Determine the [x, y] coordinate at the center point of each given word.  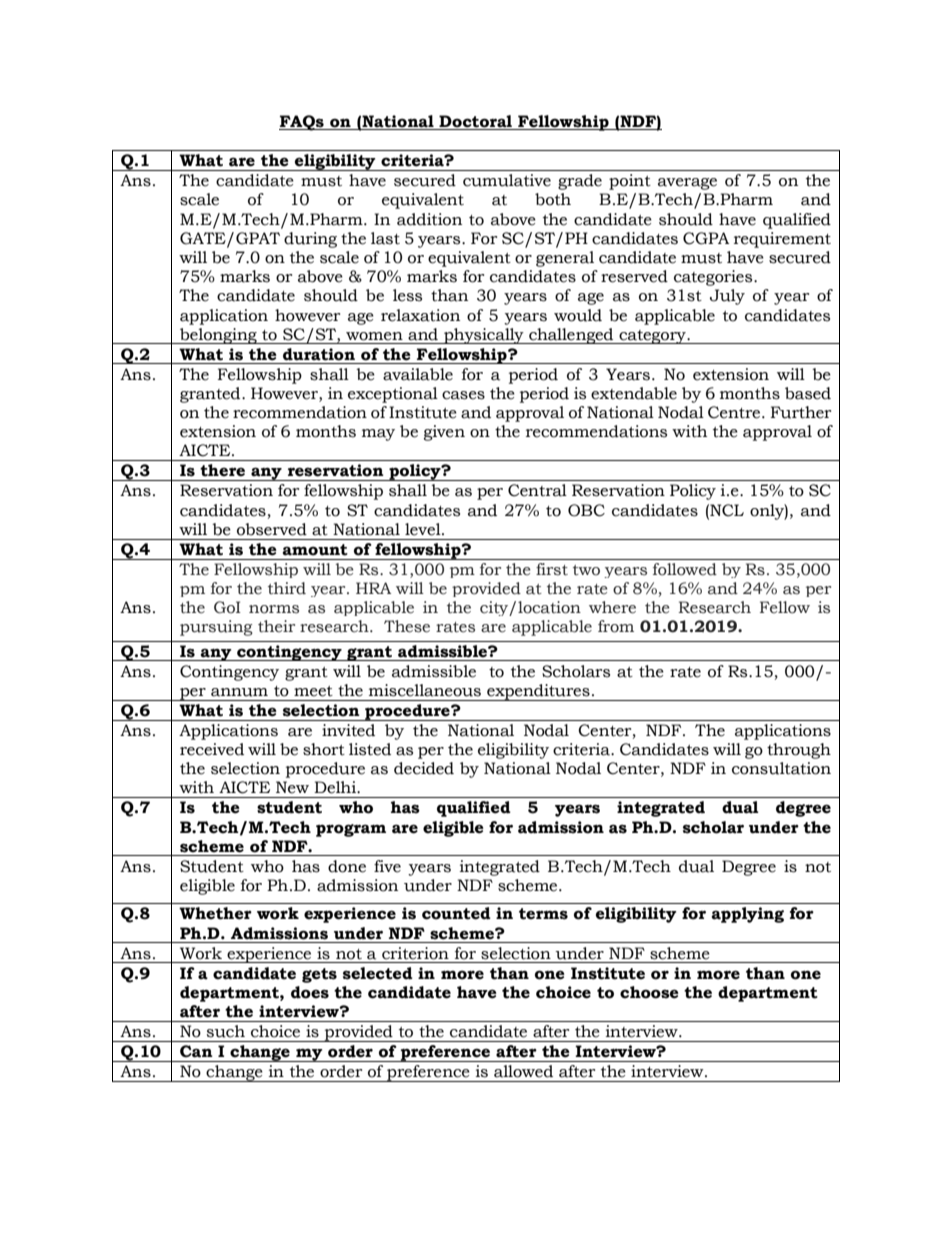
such [226, 1031]
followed [685, 569]
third [287, 588]
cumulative [507, 180]
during [310, 240]
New [292, 787]
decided [424, 768]
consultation [781, 768]
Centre [735, 412]
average [687, 184]
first [552, 569]
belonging [218, 336]
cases [463, 395]
